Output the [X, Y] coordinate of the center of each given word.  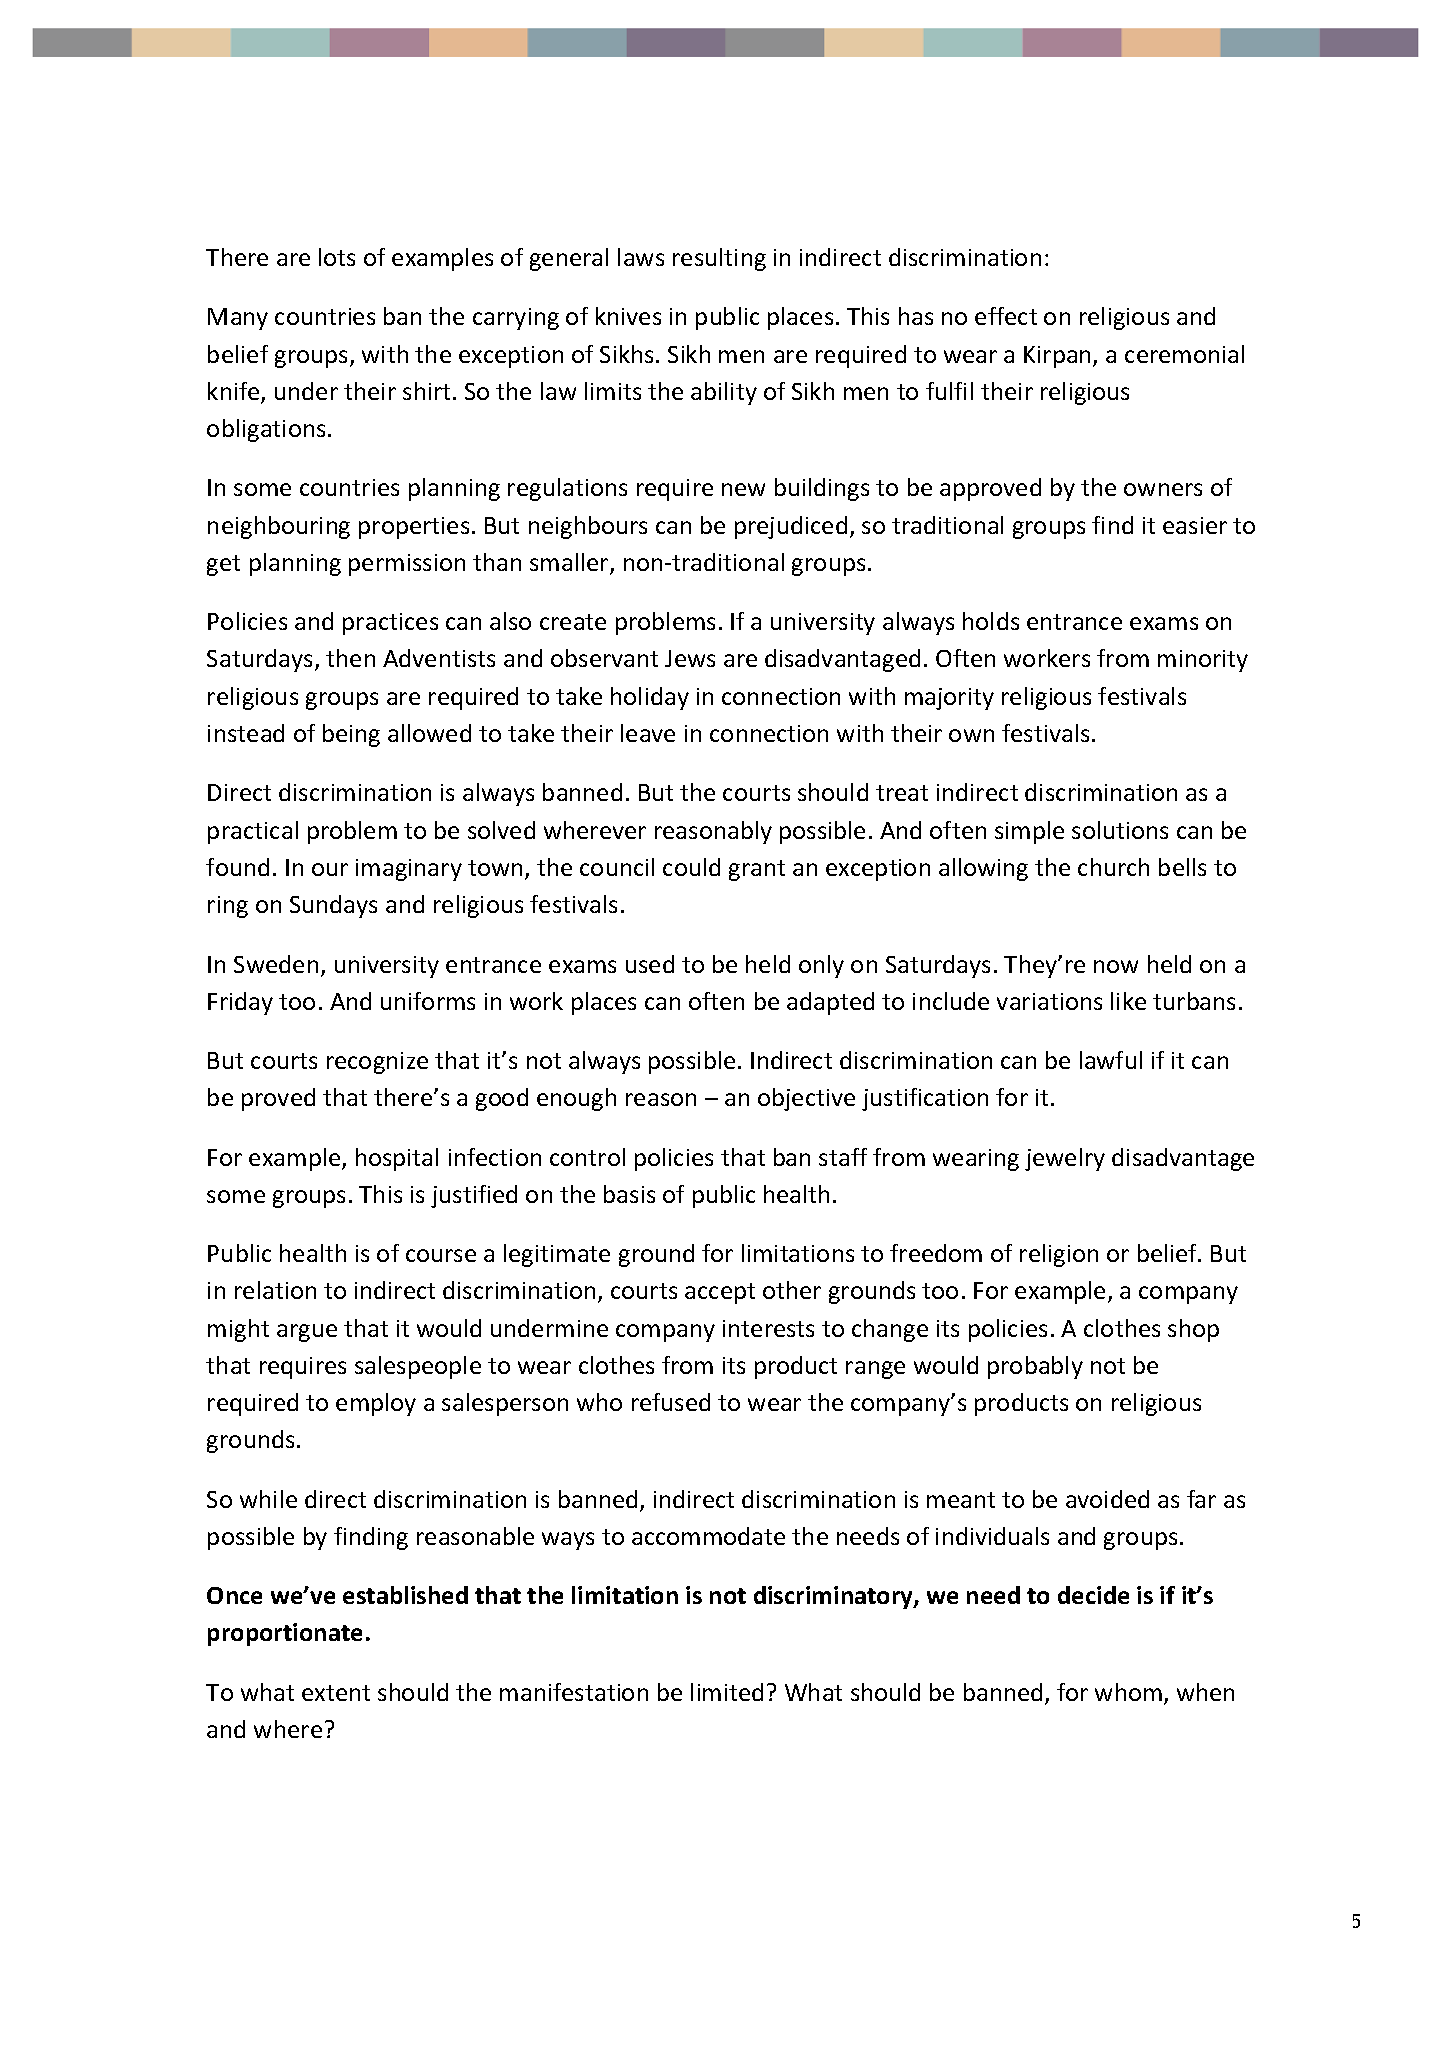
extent [336, 1693]
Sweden [276, 964]
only [821, 966]
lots [337, 257]
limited [727, 1692]
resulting [719, 259]
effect [1006, 316]
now [1116, 966]
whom [1128, 1692]
